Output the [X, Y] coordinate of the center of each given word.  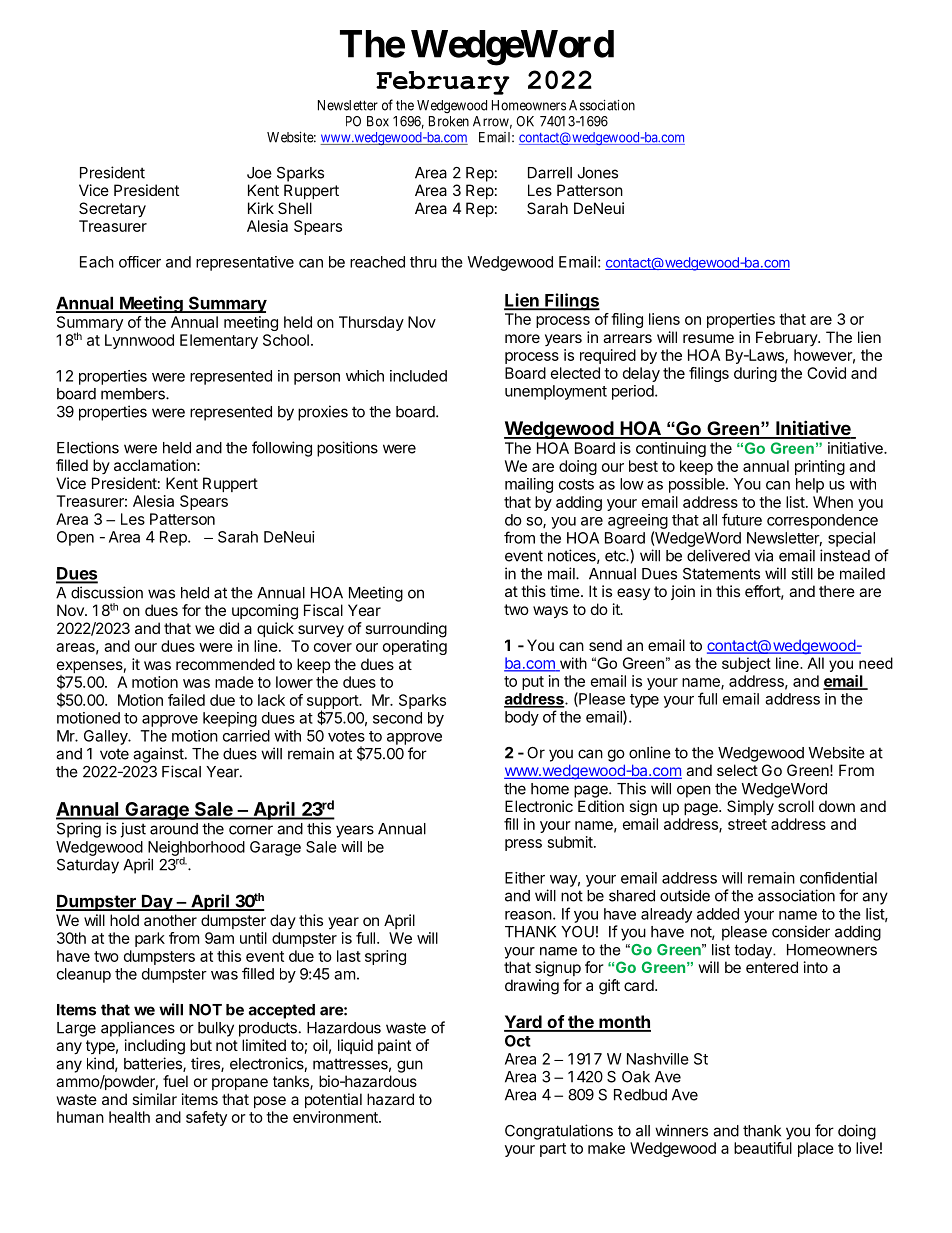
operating [415, 647]
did [229, 628]
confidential [838, 878]
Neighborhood [196, 849]
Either [525, 878]
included [418, 376]
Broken [449, 121]
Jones [598, 173]
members [134, 394]
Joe [259, 173]
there [837, 591]
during [755, 374]
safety [206, 1118]
